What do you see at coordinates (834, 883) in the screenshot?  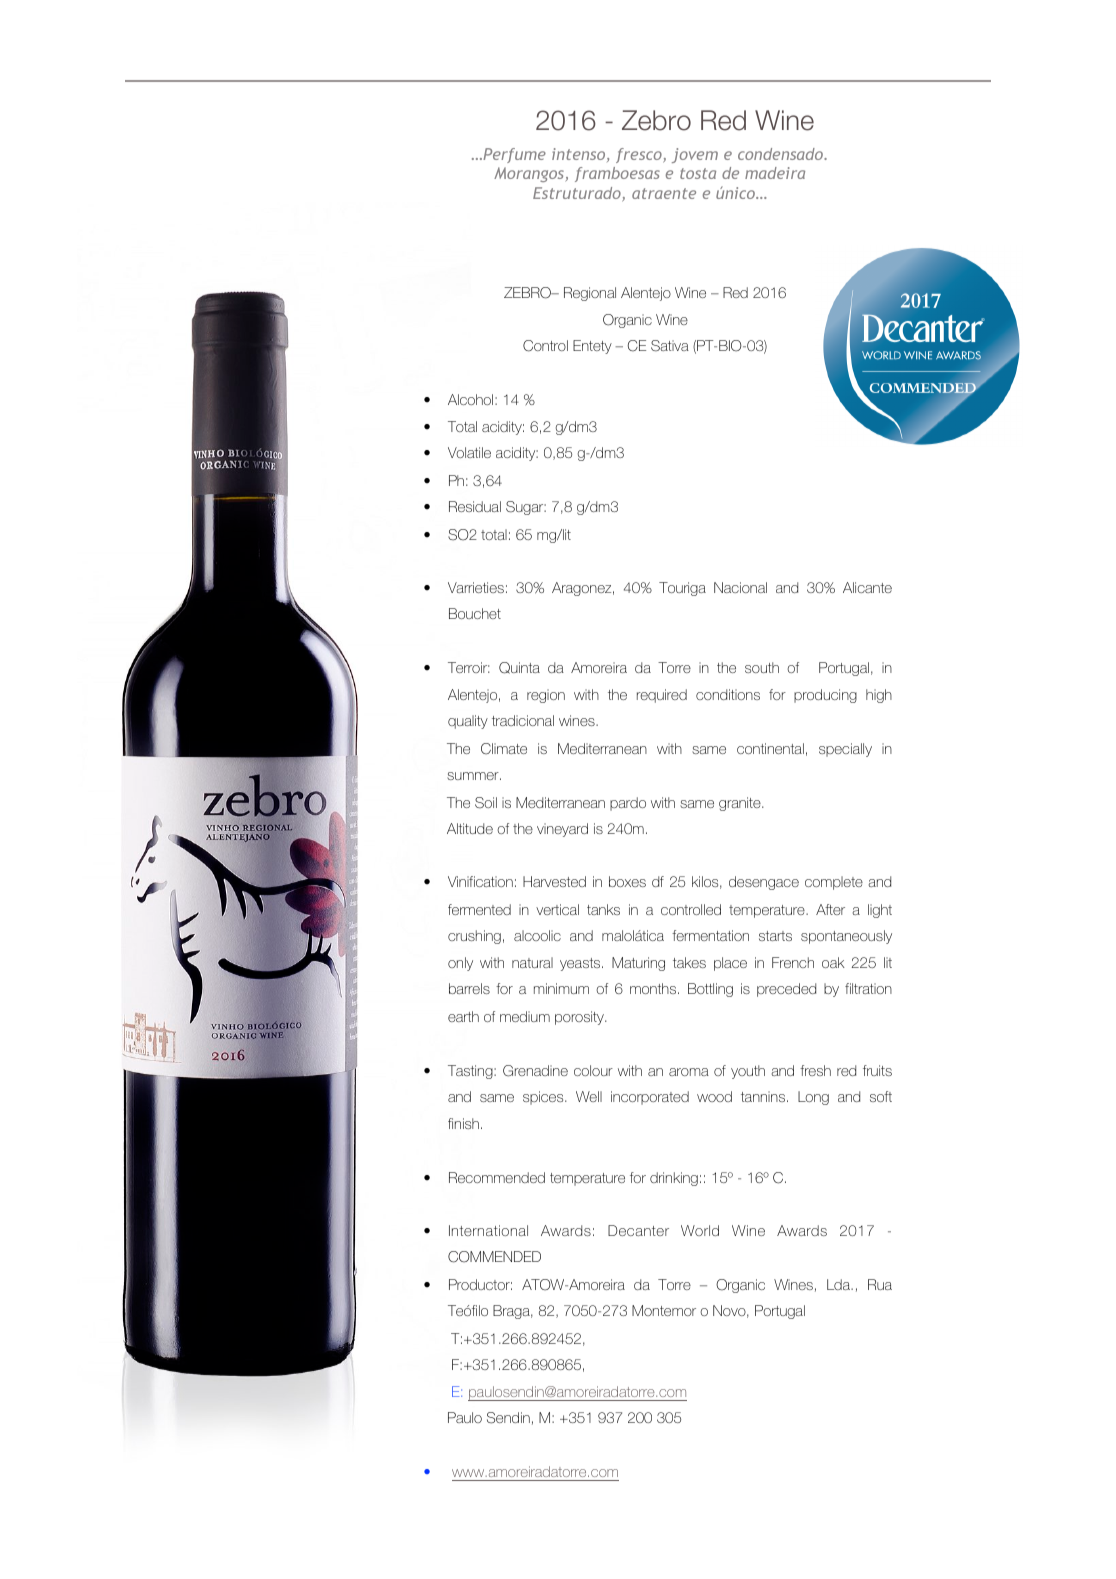 I see `complete` at bounding box center [834, 883].
